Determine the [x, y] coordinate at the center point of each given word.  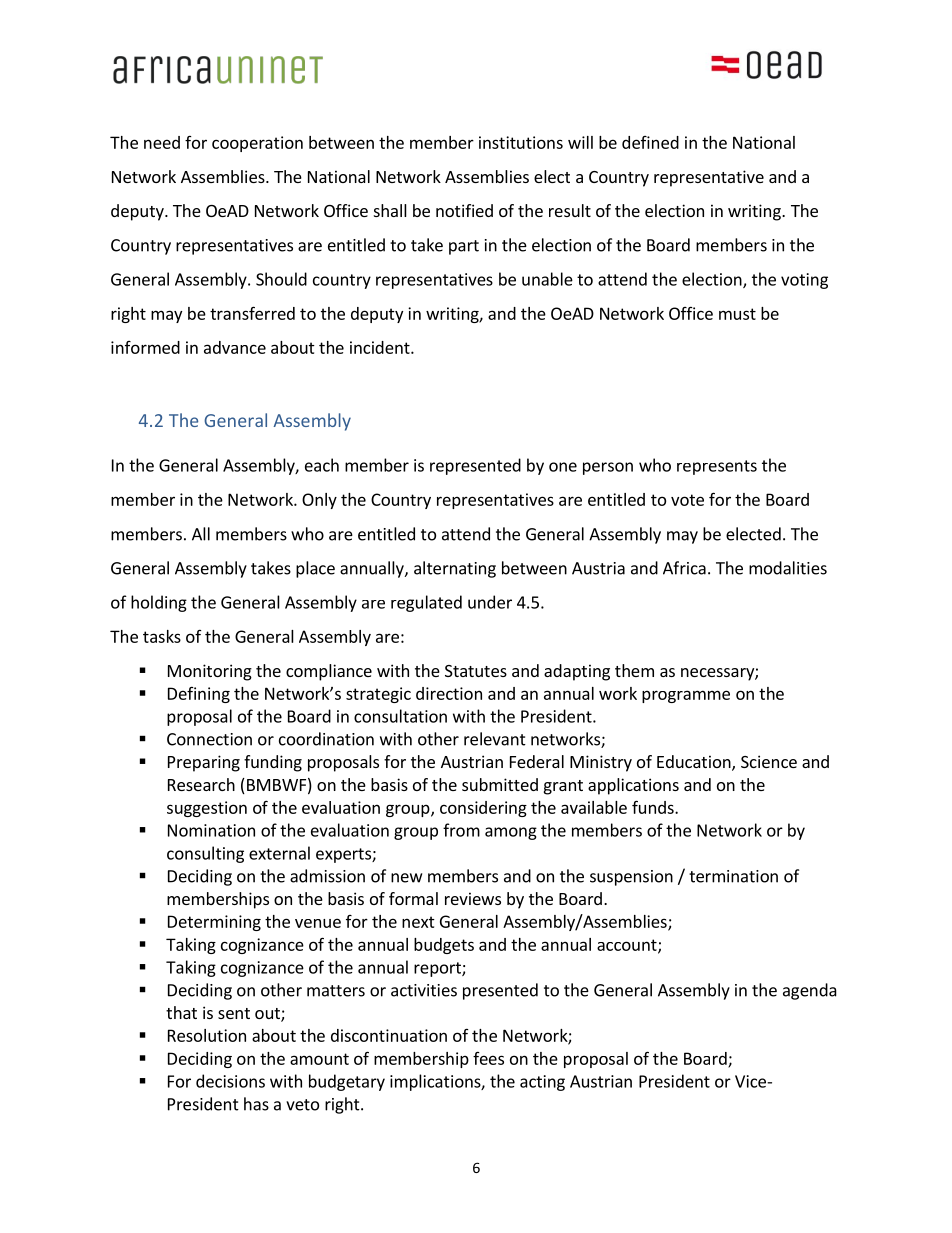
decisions [230, 1081]
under [490, 602]
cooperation [257, 144]
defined [650, 142]
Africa [684, 568]
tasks [162, 636]
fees [488, 1058]
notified [464, 210]
